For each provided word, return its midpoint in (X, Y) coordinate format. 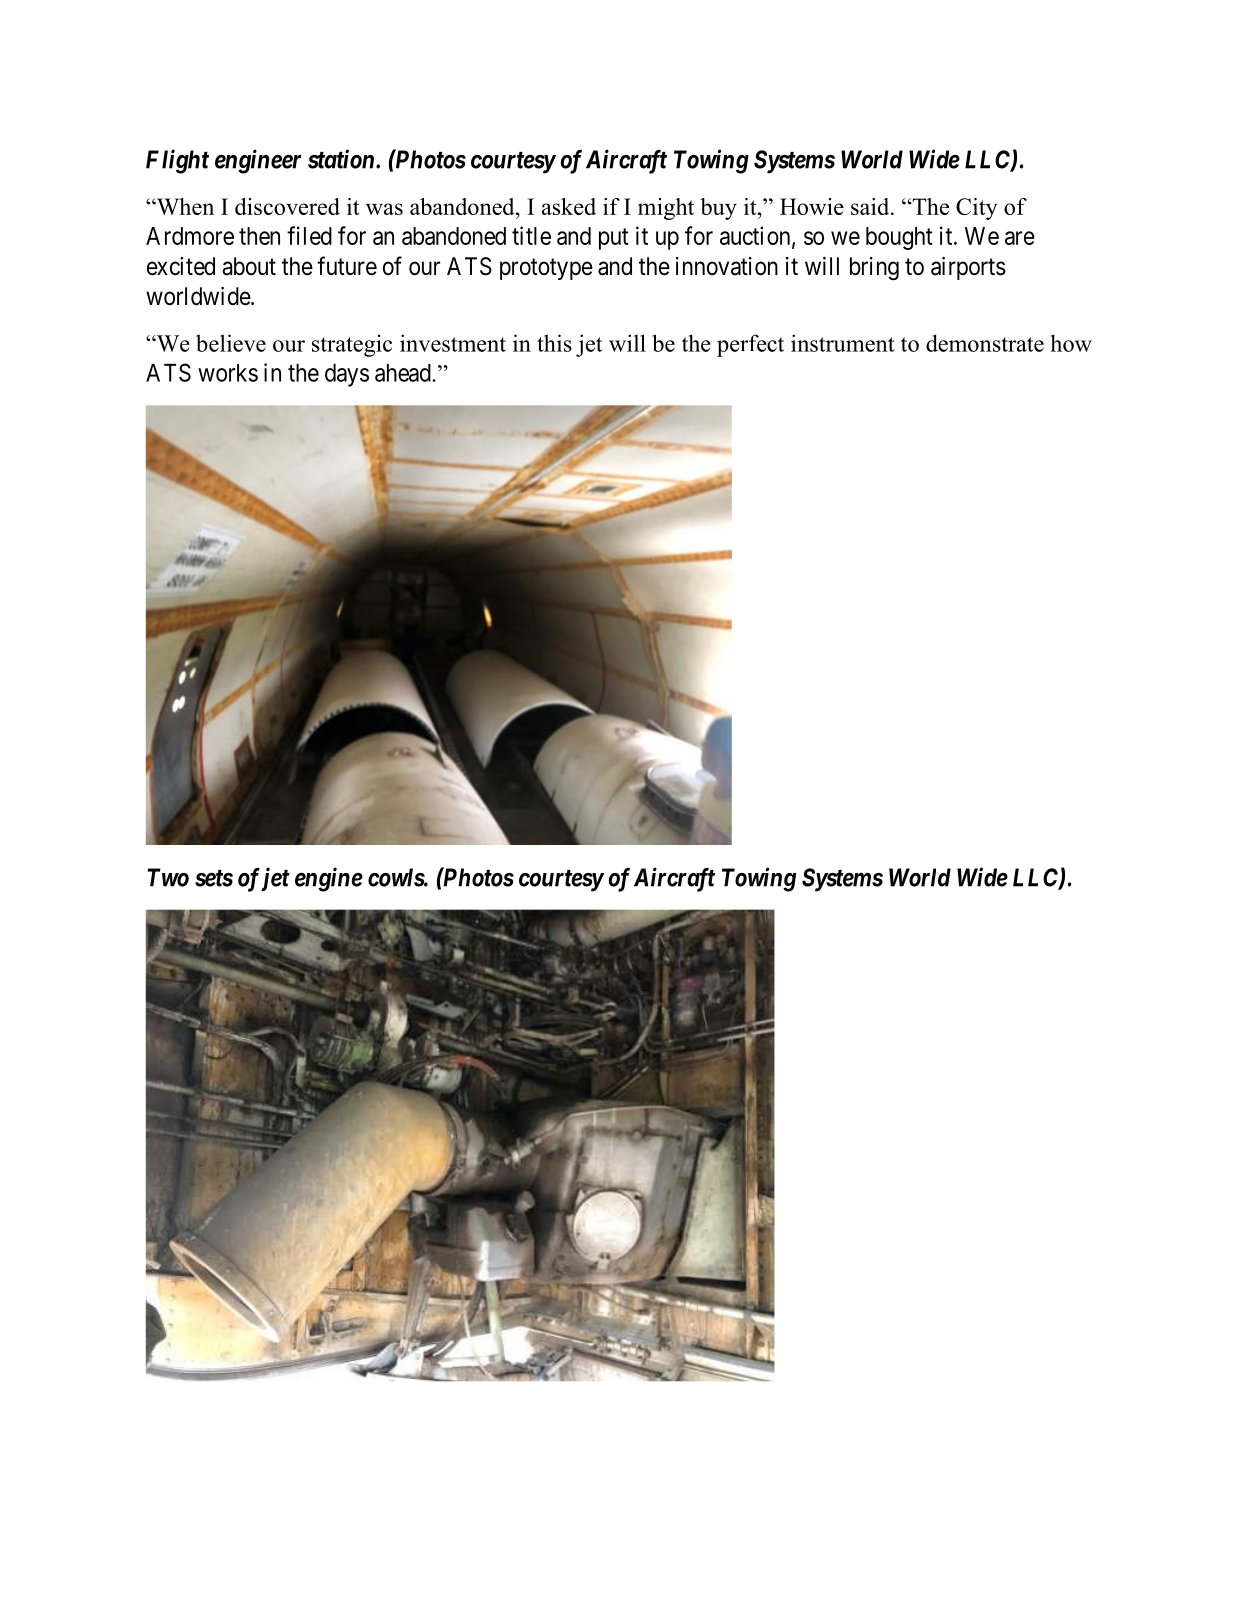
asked (569, 206)
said (871, 206)
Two (168, 877)
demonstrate (985, 343)
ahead (404, 373)
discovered (287, 206)
